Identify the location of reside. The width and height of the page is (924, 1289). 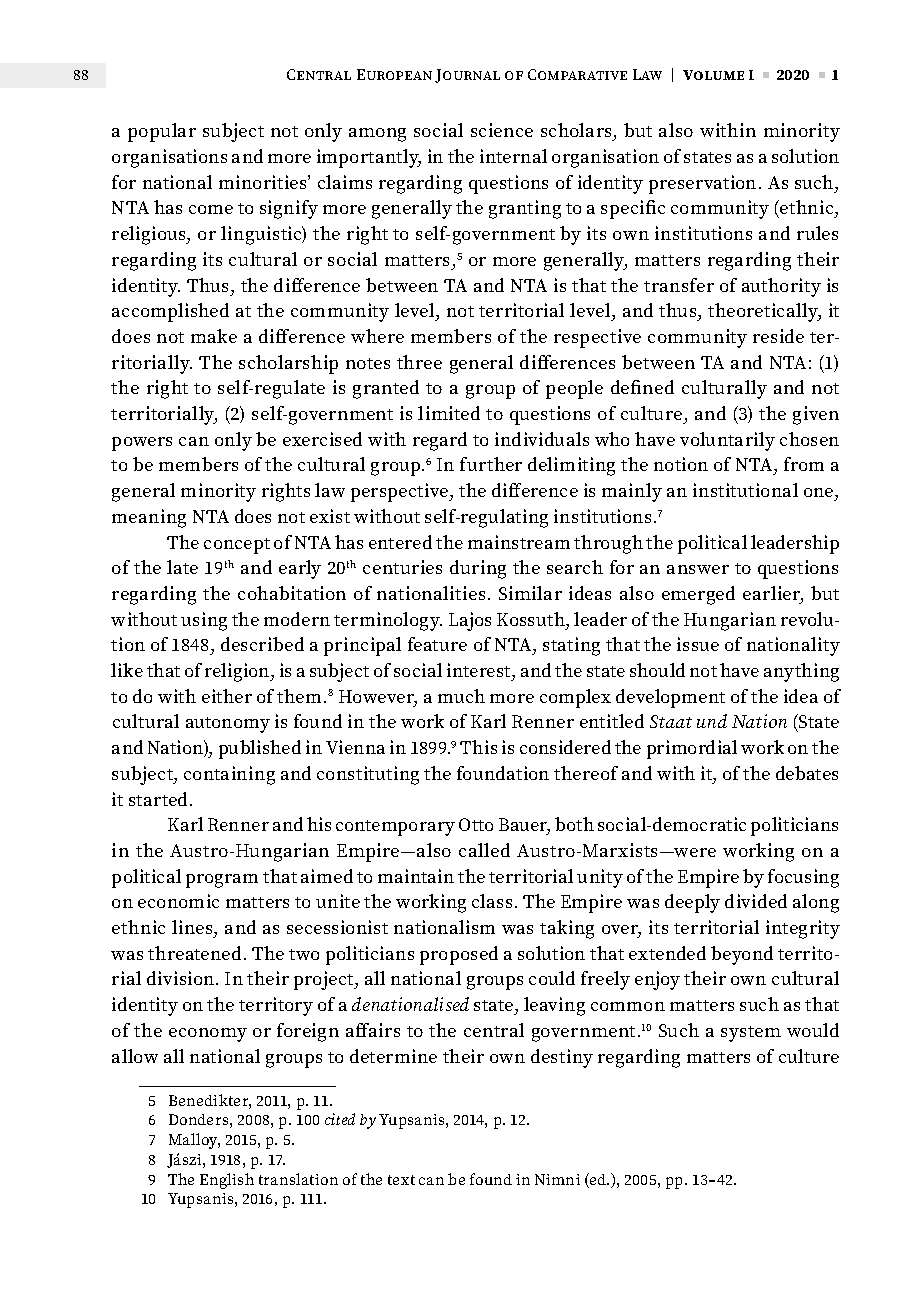
(778, 336).
